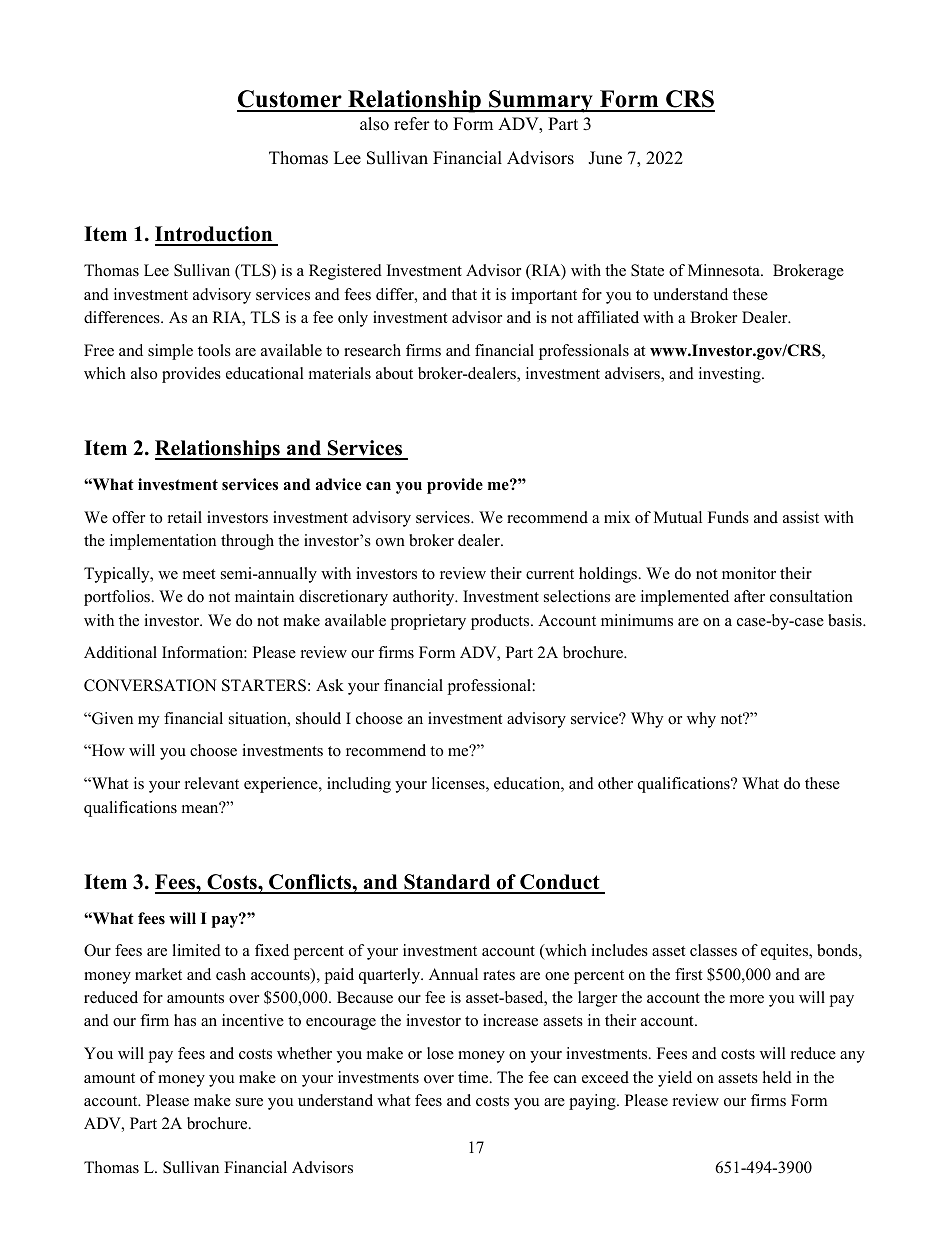 This screenshot has height=1233, width=952. Describe the element at coordinates (777, 1077) in the screenshot. I see `held` at that location.
